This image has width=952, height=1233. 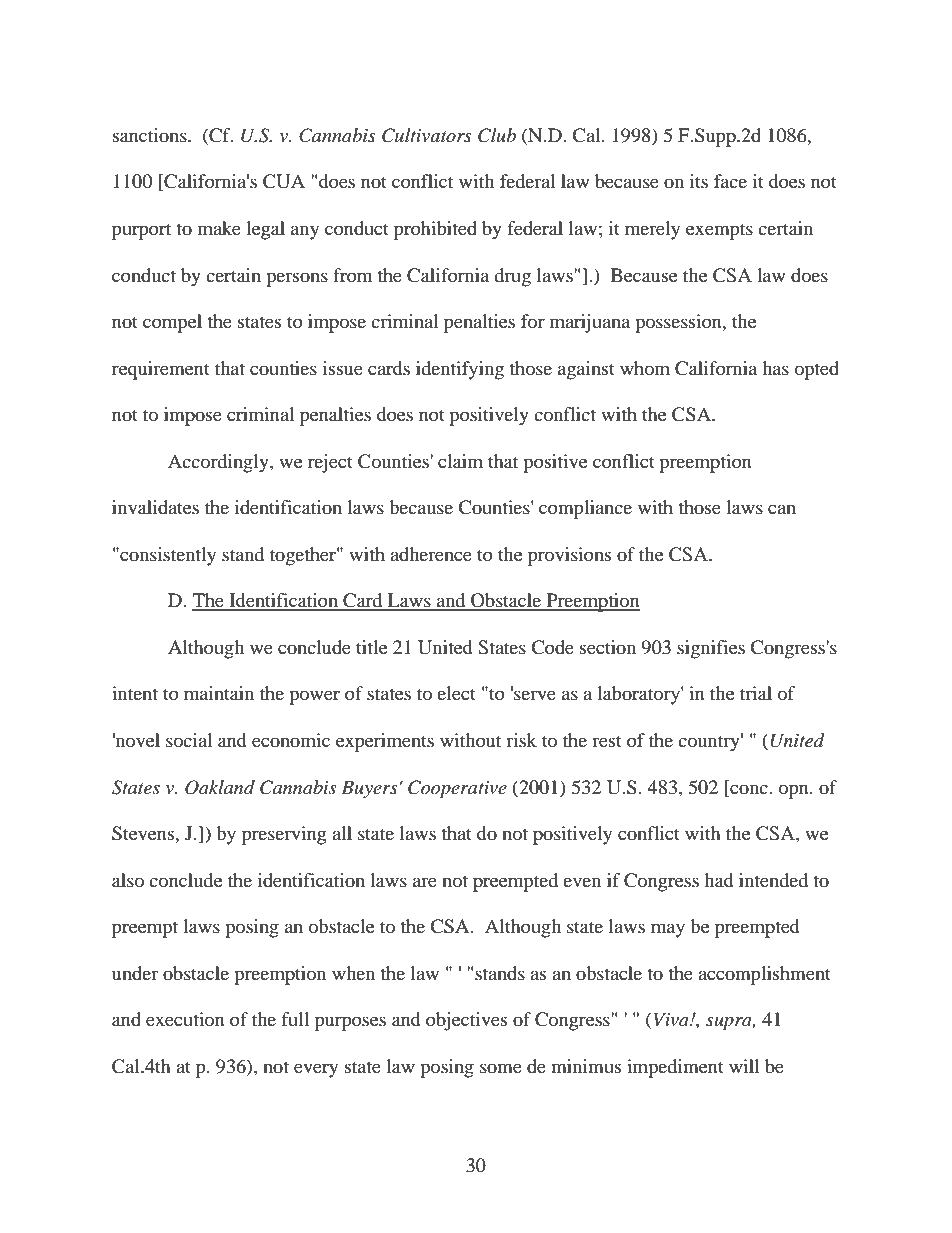 I want to click on has, so click(x=775, y=368).
